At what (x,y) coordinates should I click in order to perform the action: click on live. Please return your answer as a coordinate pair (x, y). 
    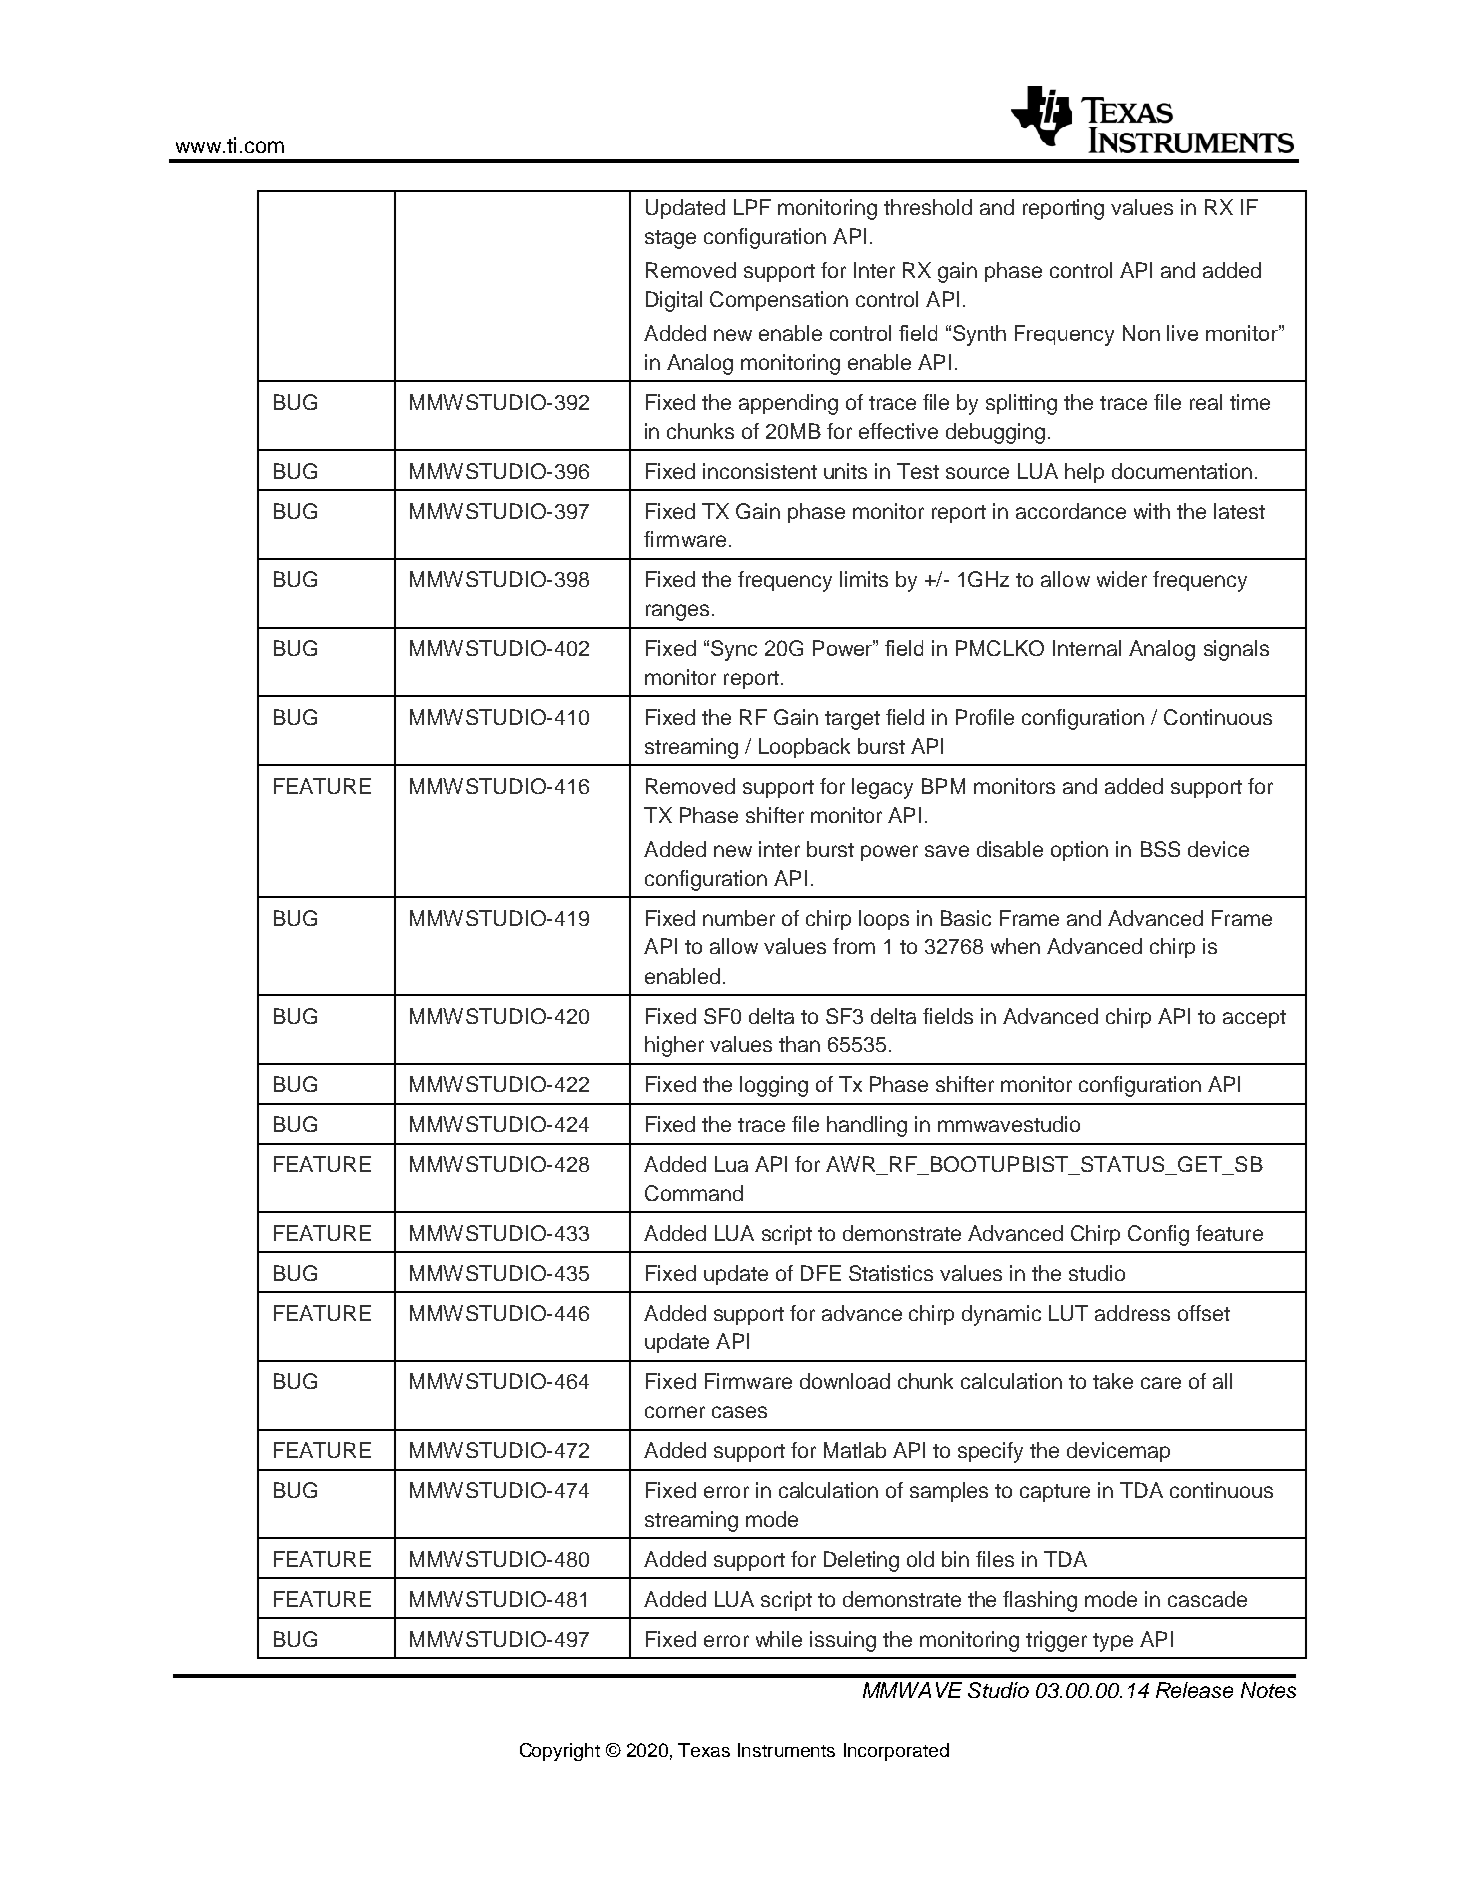
    Looking at the image, I should click on (1182, 333).
